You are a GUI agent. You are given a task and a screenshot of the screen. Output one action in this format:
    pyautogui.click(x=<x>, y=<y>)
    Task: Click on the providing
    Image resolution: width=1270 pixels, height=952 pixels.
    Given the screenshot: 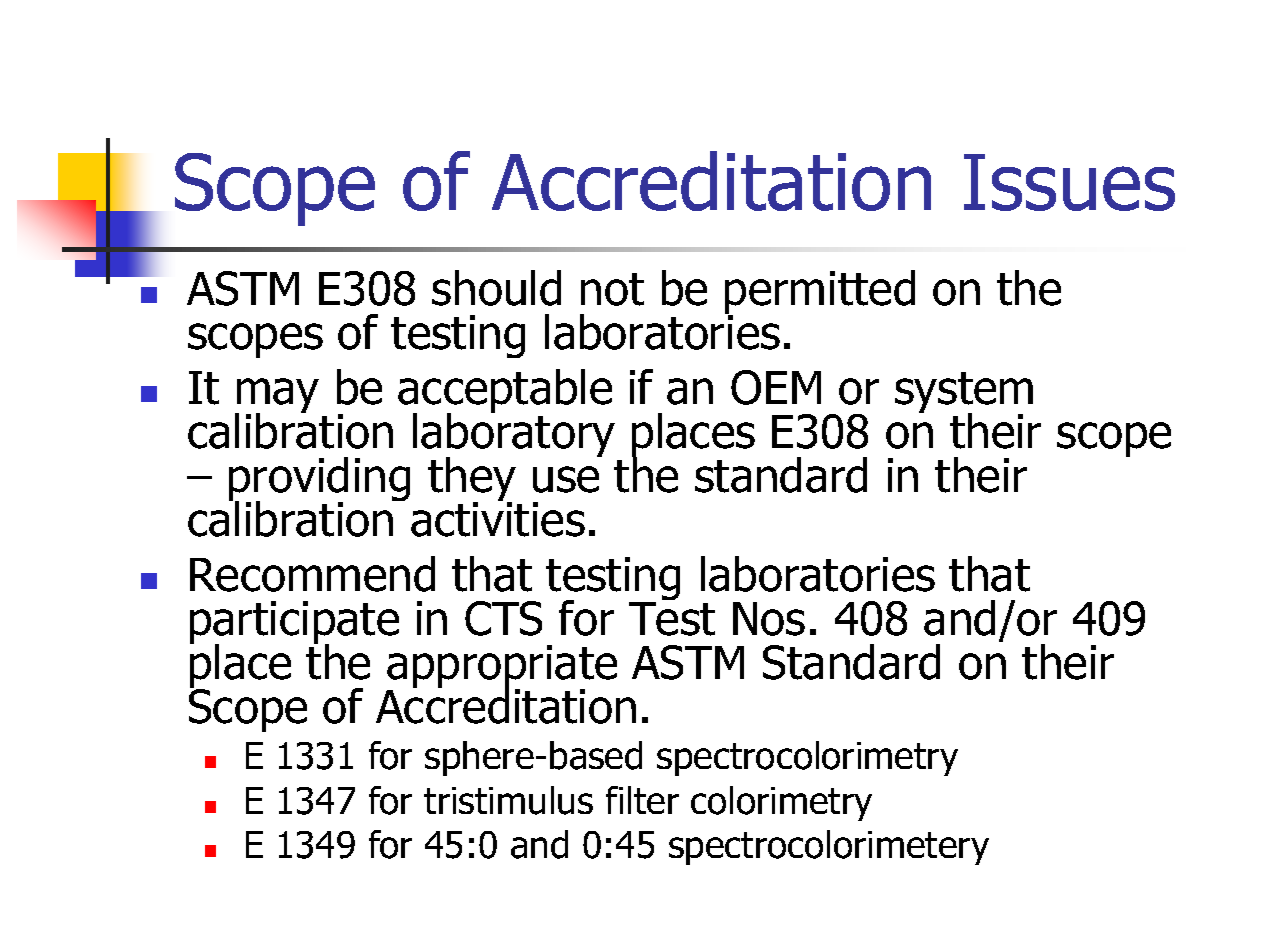 What is the action you would take?
    pyautogui.click(x=319, y=481)
